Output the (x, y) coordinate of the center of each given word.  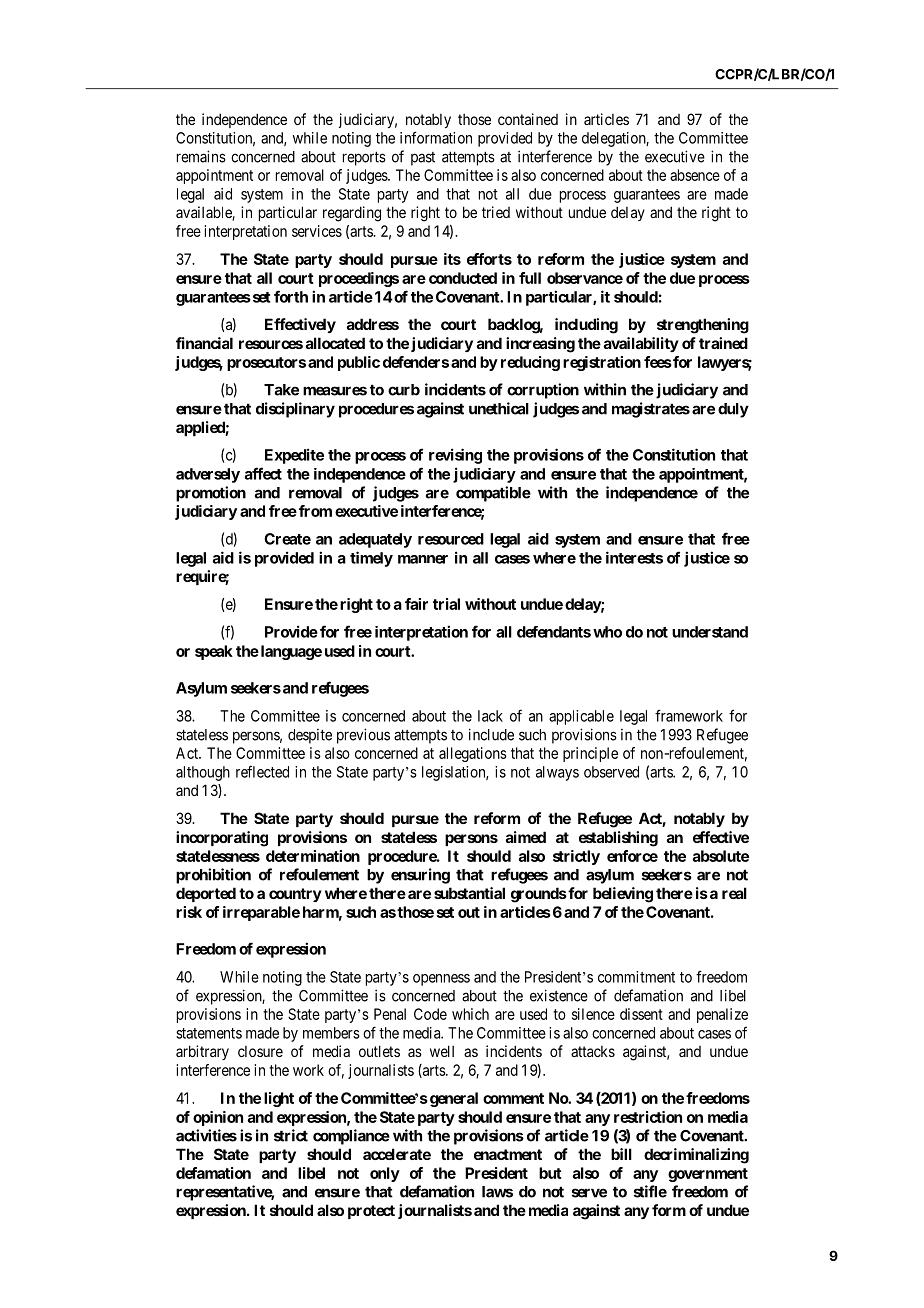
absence (695, 175)
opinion (218, 1118)
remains (201, 156)
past (423, 159)
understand (710, 632)
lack (490, 716)
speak (214, 652)
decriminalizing (696, 1156)
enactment (508, 1154)
